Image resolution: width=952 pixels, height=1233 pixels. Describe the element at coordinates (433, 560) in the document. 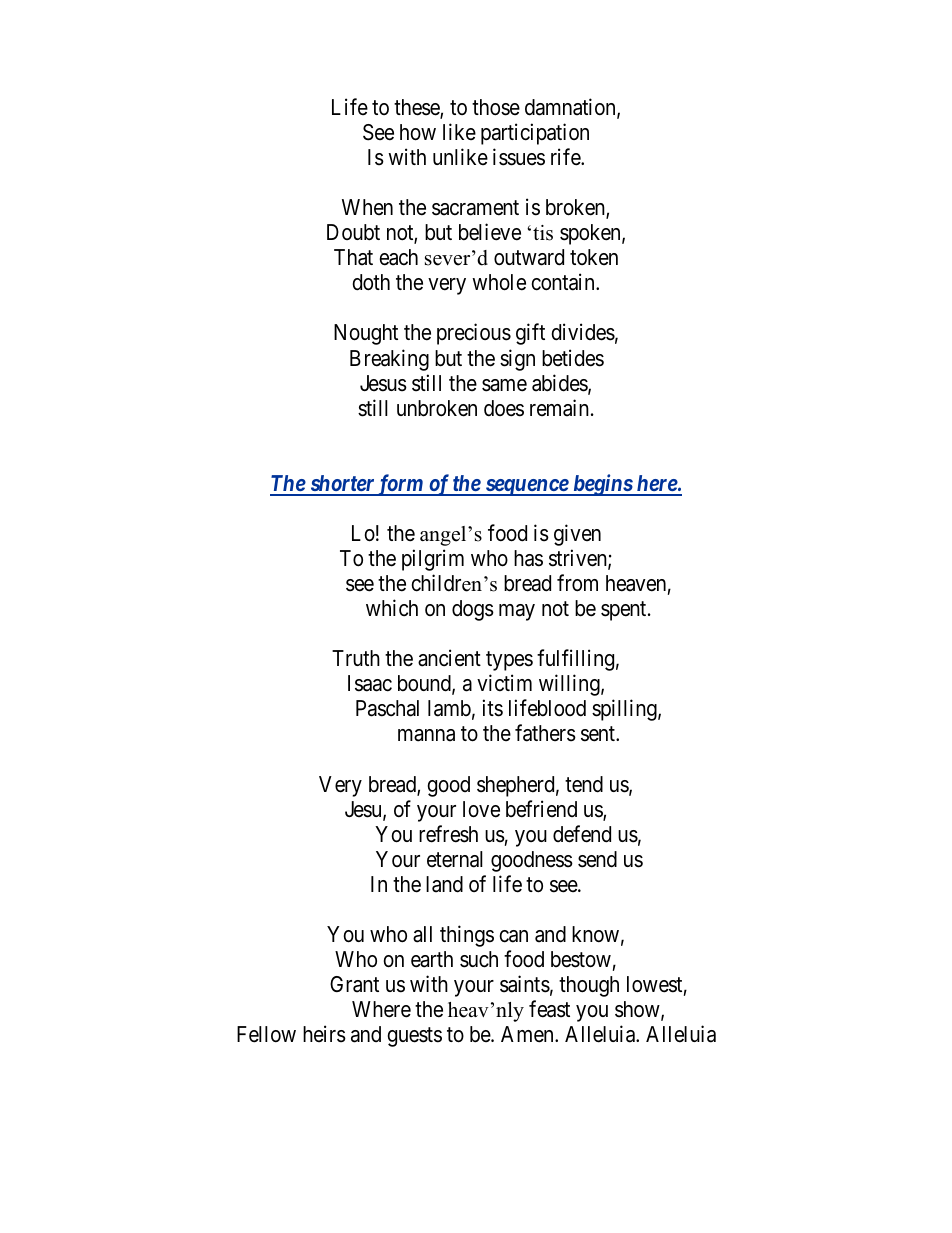

I see `pilgrim` at that location.
